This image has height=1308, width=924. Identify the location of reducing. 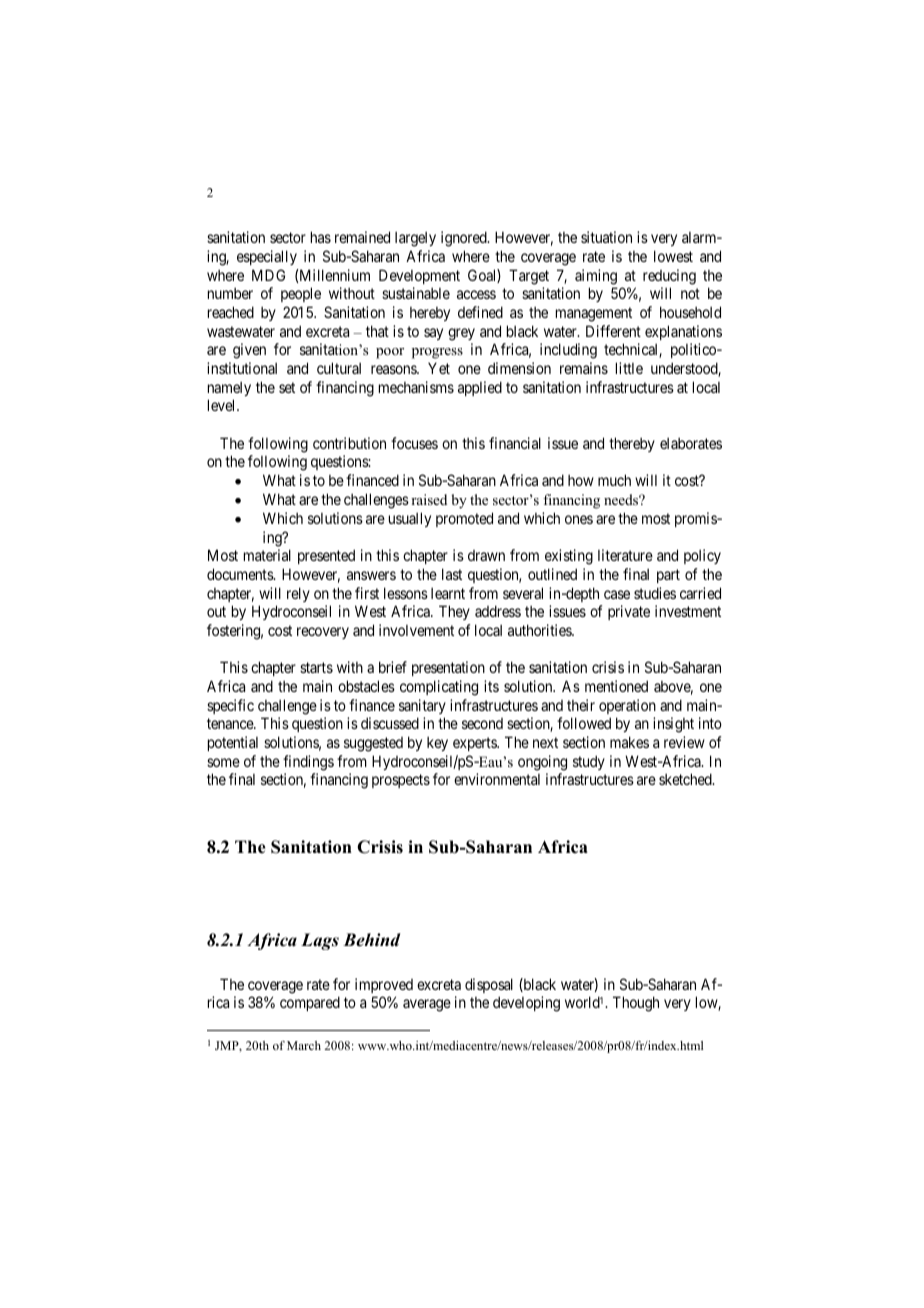
(669, 277).
